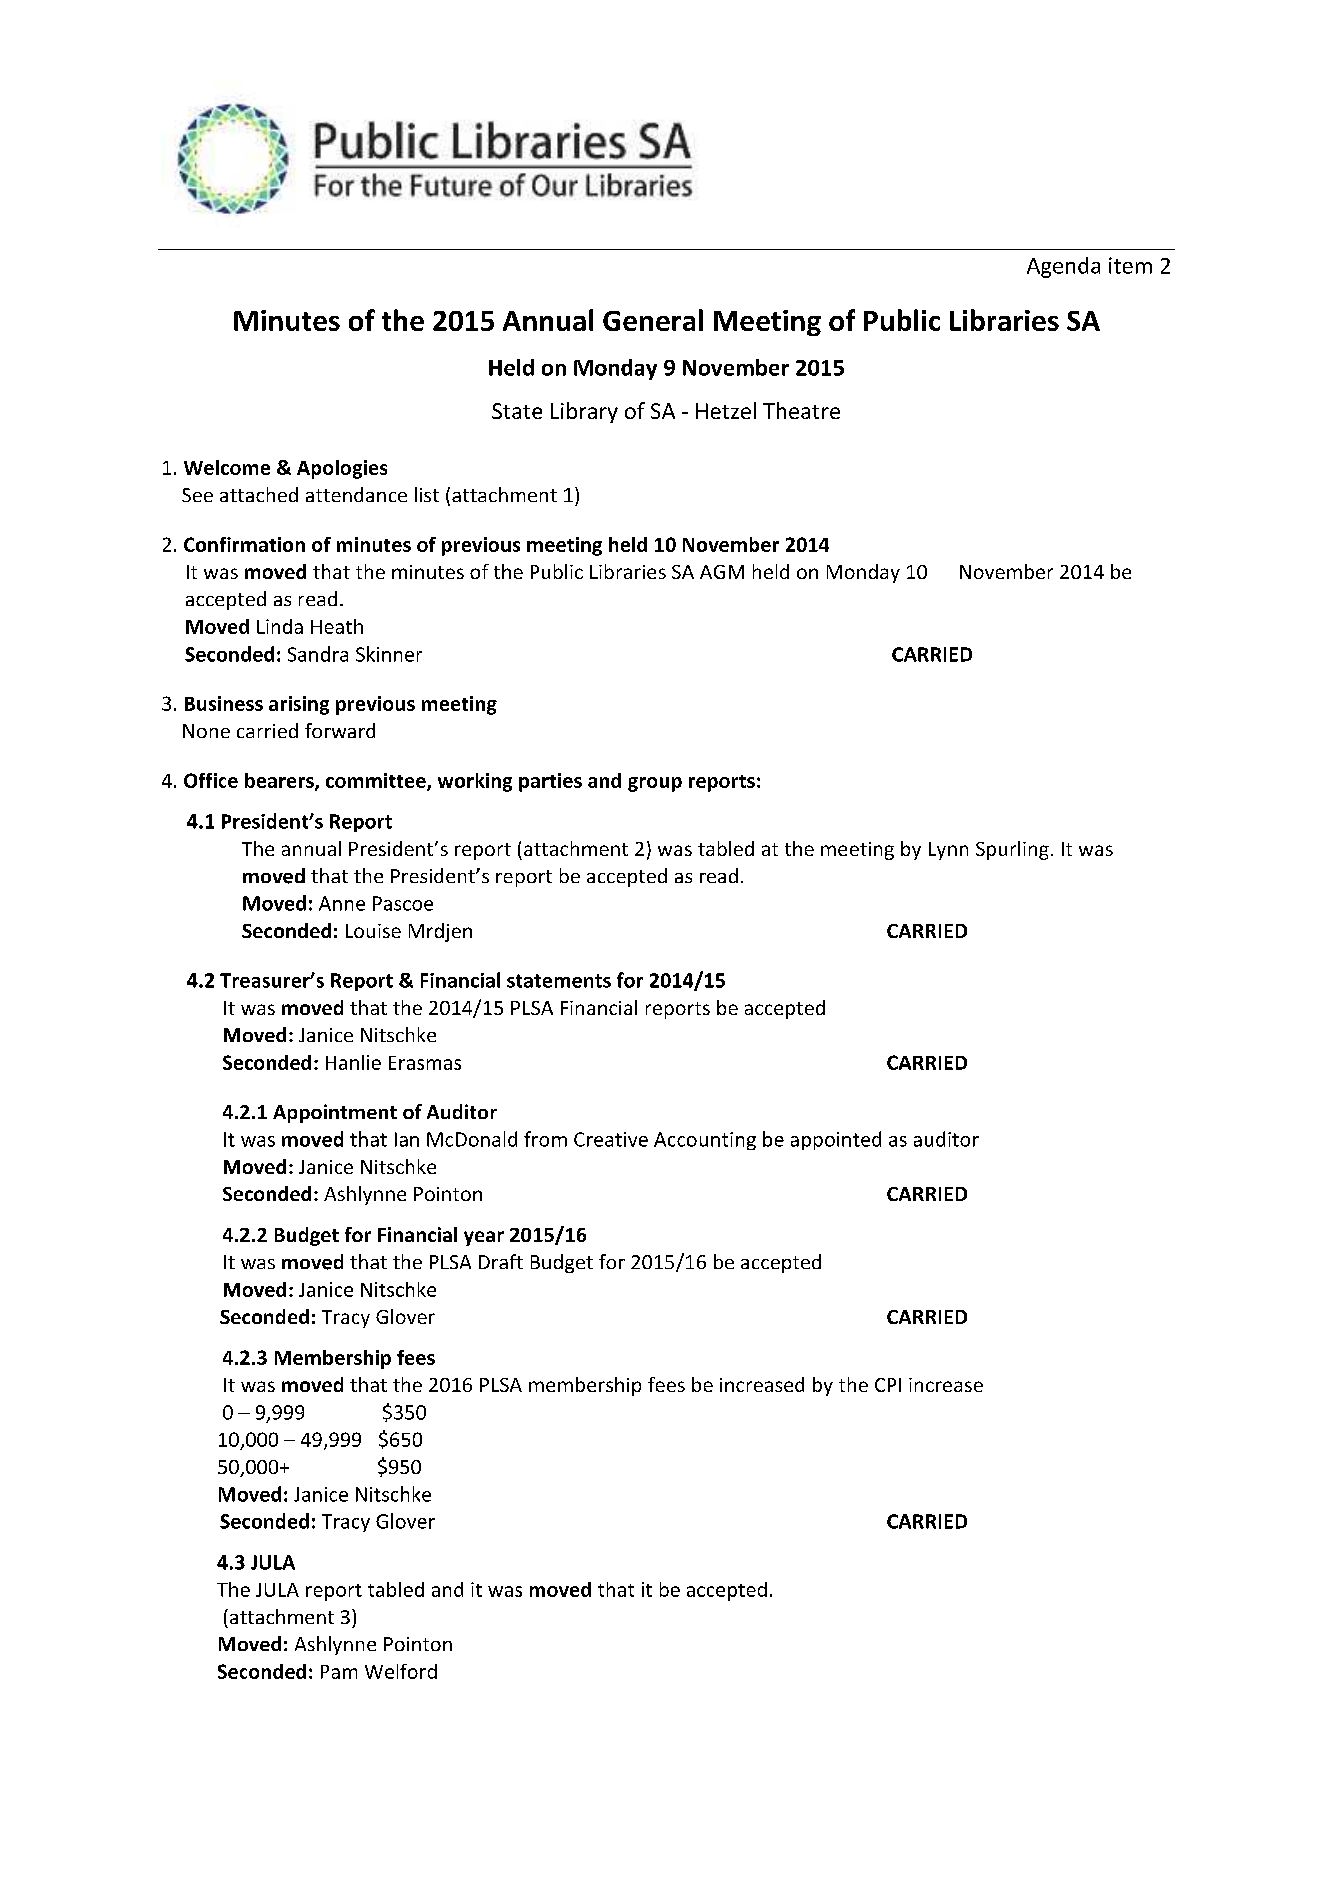 The height and width of the screenshot is (1885, 1332). What do you see at coordinates (340, 730) in the screenshot?
I see `forward` at bounding box center [340, 730].
